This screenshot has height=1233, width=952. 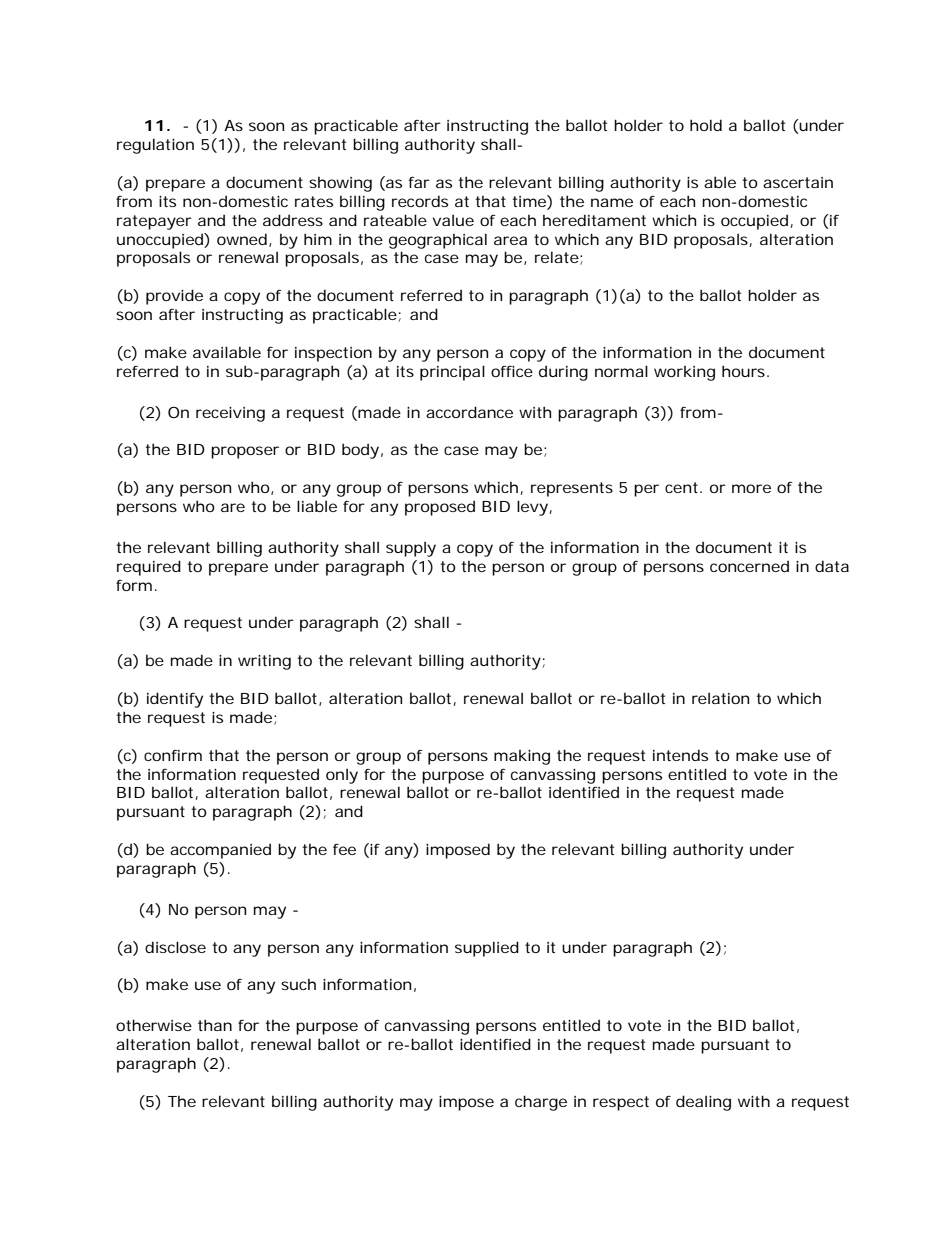 What do you see at coordinates (487, 949) in the screenshot?
I see `supplied` at bounding box center [487, 949].
